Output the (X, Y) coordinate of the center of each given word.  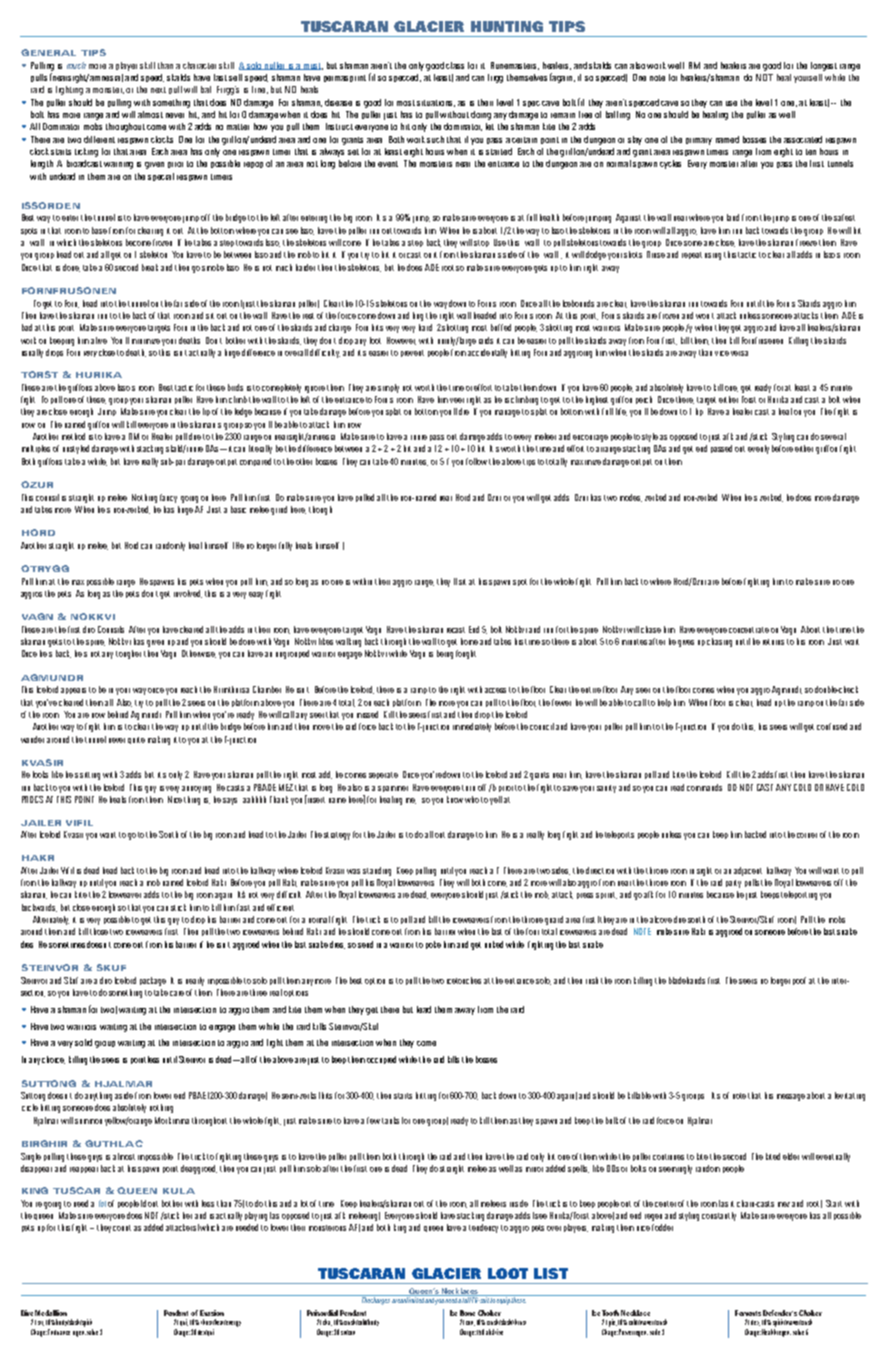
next (158, 90)
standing (377, 871)
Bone (467, 1313)
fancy (168, 498)
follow (476, 461)
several (833, 436)
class (455, 65)
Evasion (212, 1313)
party (733, 884)
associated (803, 139)
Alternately (51, 920)
